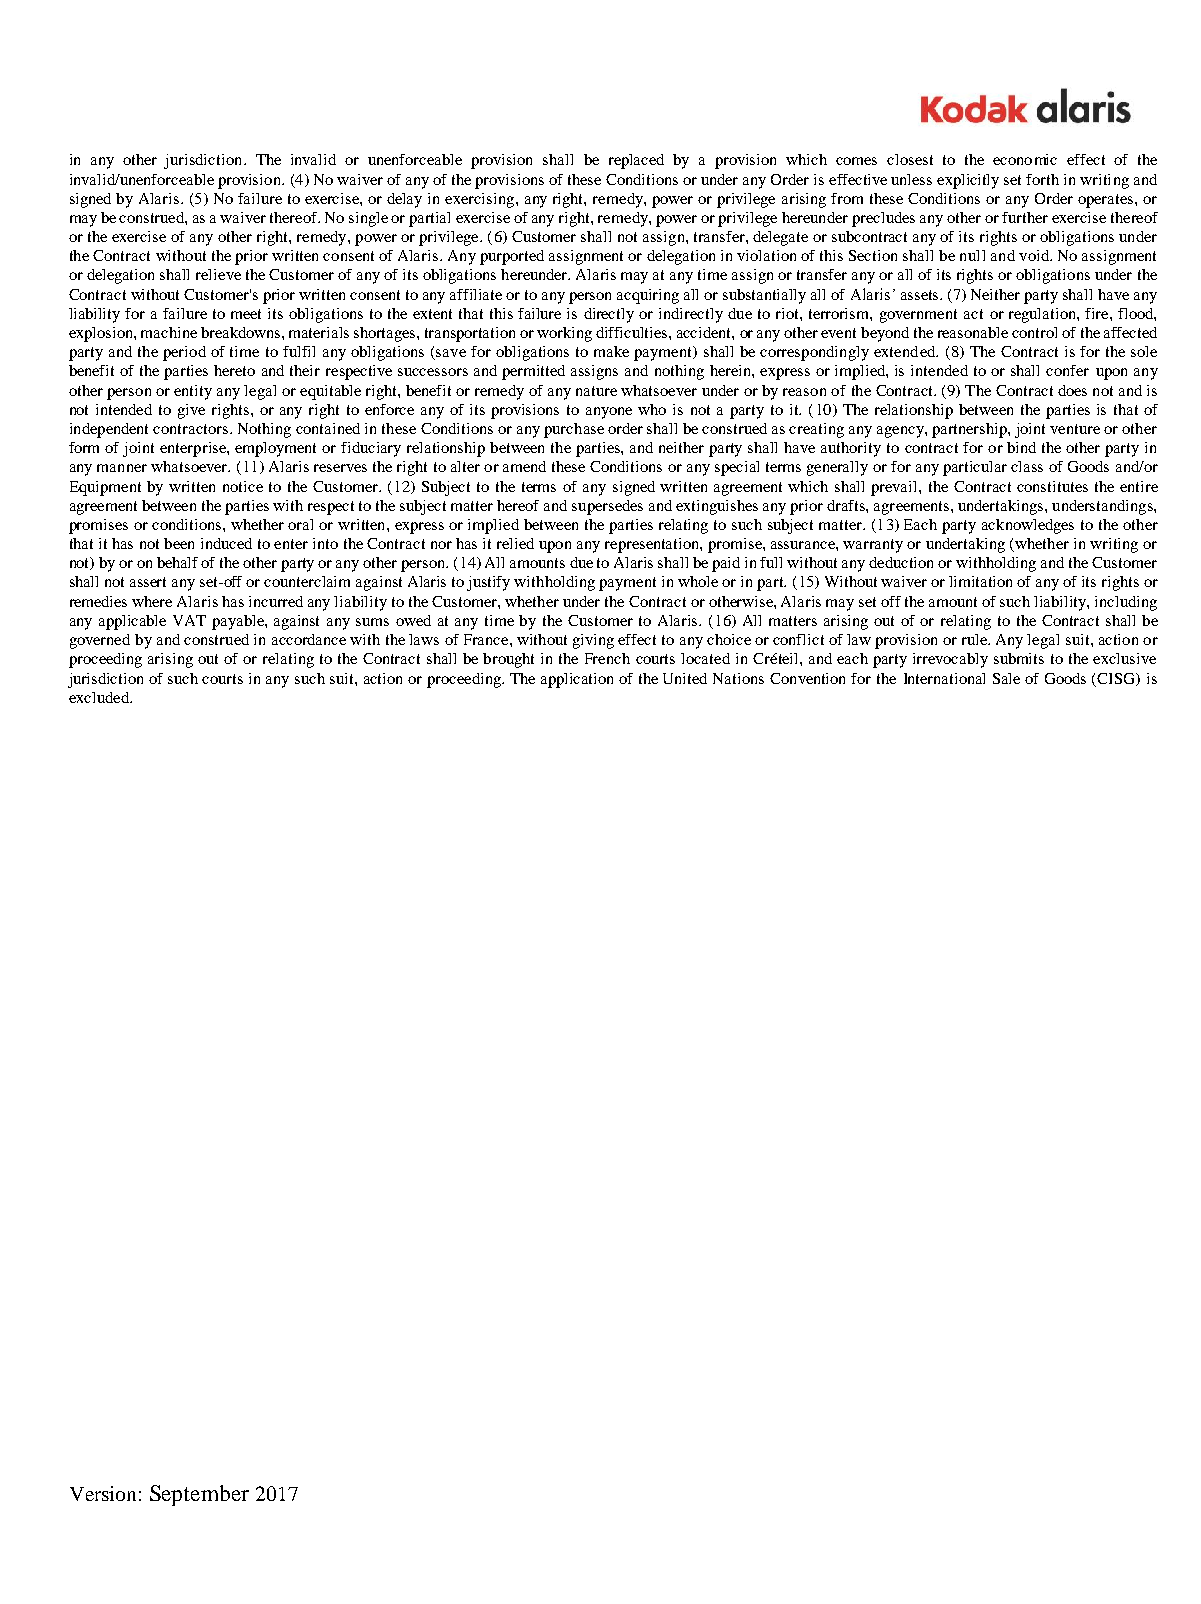 This page has width=1201, height=1604. I want to click on excluded, so click(100, 697).
